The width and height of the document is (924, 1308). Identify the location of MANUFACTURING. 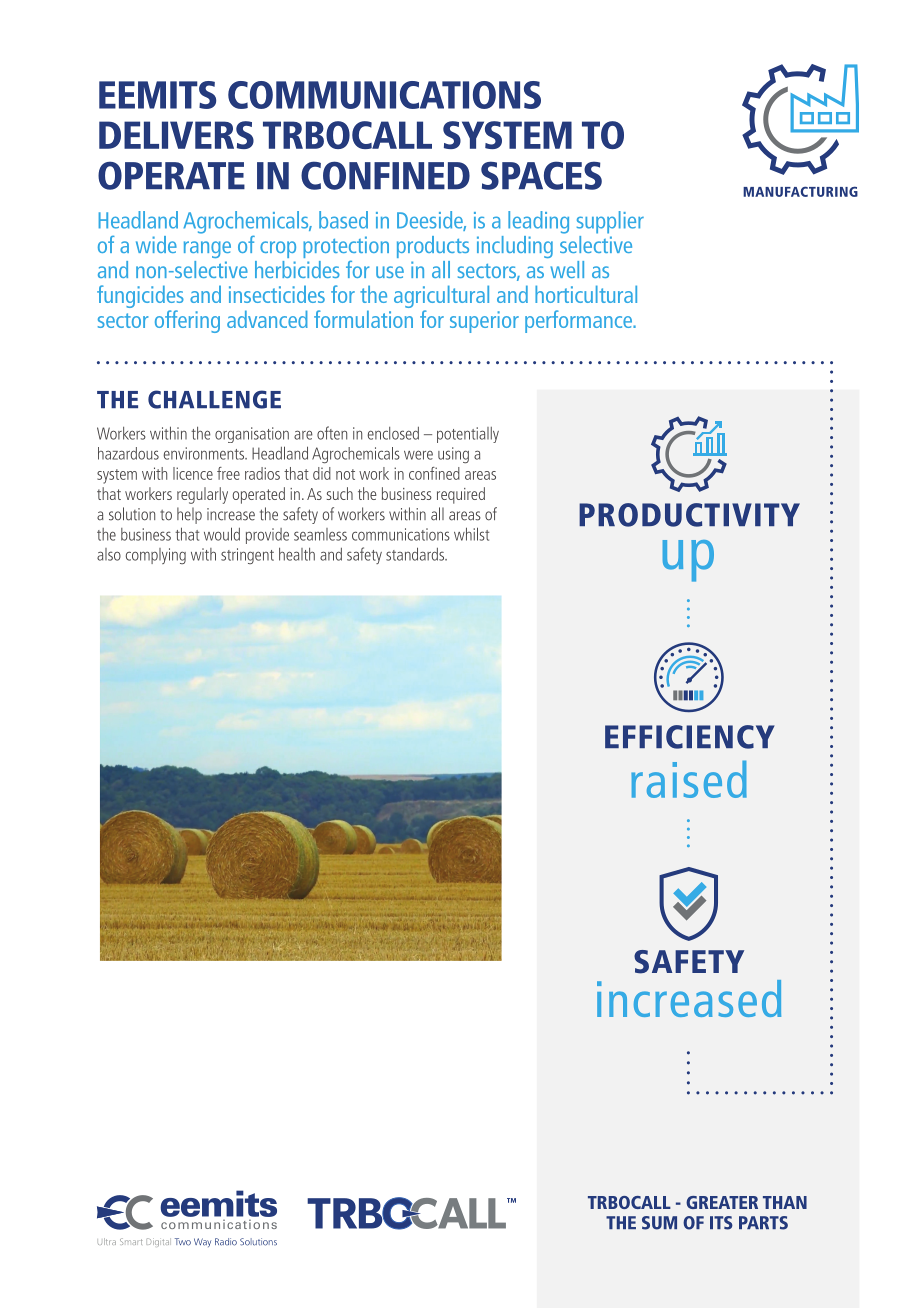
(800, 191).
